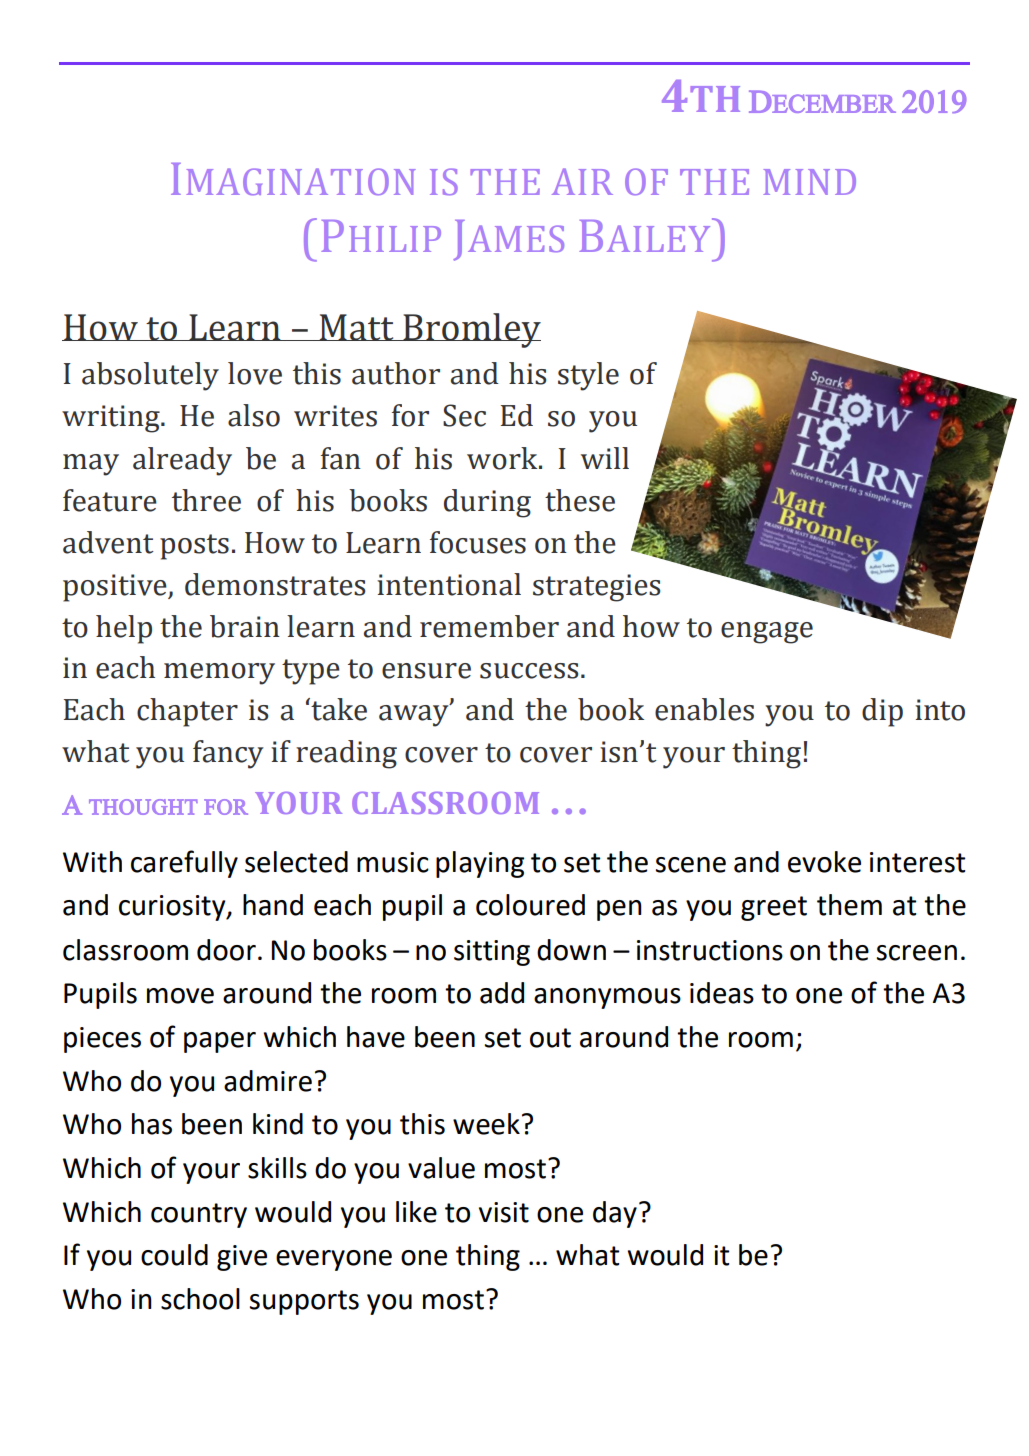 The width and height of the document is (1029, 1456). Describe the element at coordinates (356, 327) in the document. I see `Matt` at that location.
